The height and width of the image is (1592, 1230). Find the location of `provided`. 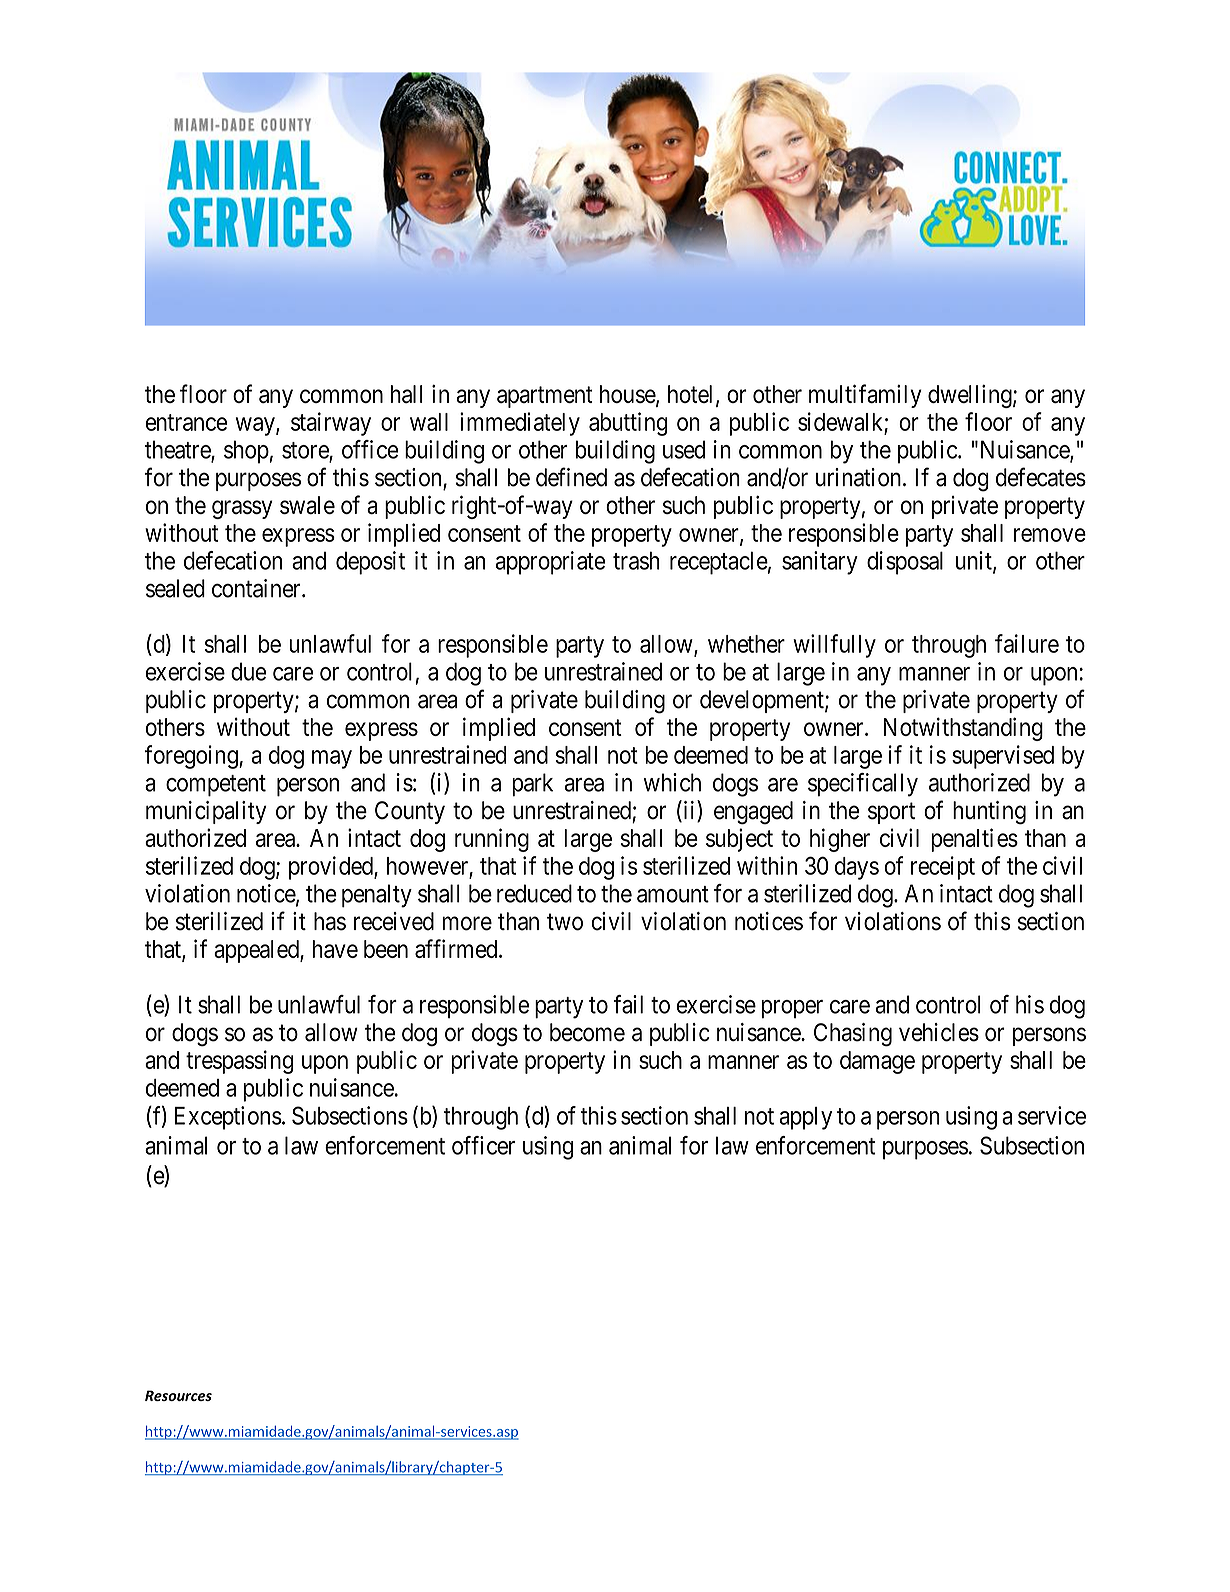

provided is located at coordinates (332, 868).
